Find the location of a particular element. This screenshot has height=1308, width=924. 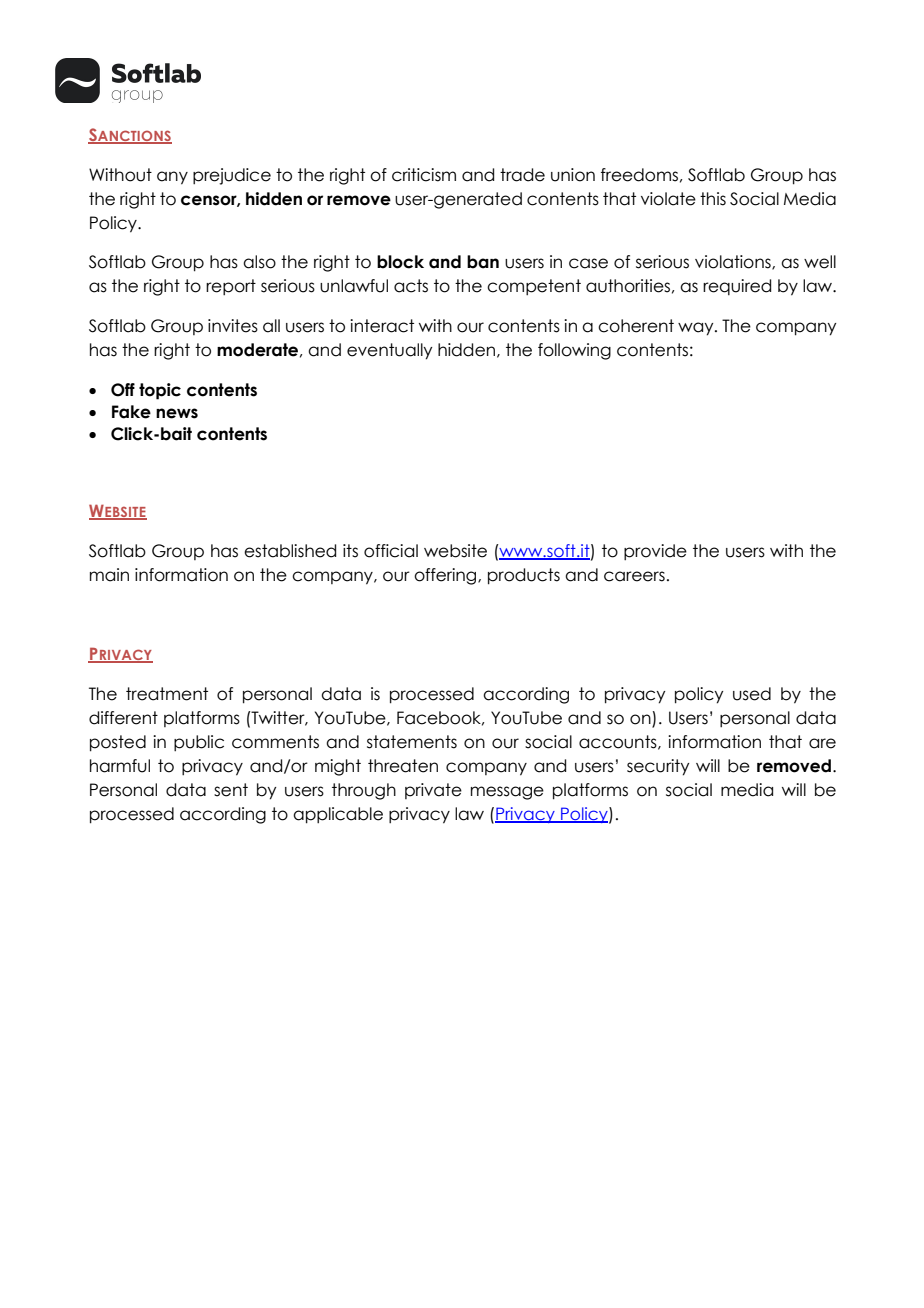

provide is located at coordinates (655, 552).
